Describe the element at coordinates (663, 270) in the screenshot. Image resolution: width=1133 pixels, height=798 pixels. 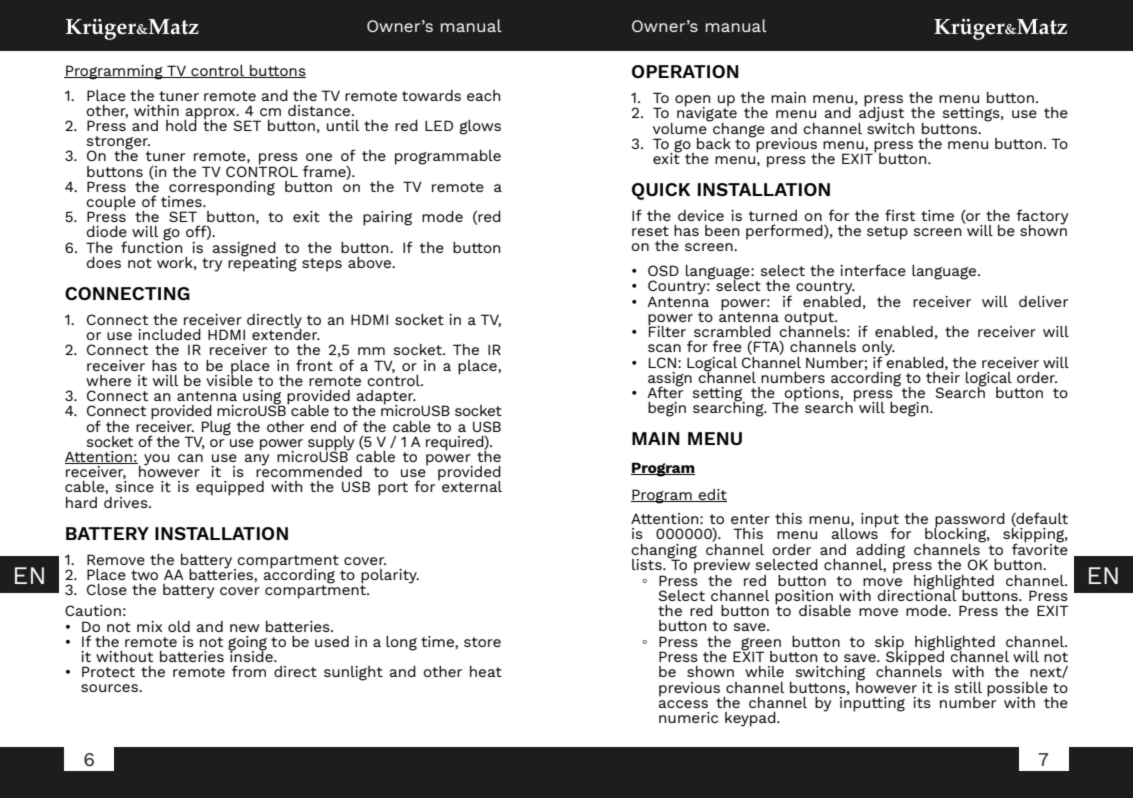
I see `OSD` at that location.
